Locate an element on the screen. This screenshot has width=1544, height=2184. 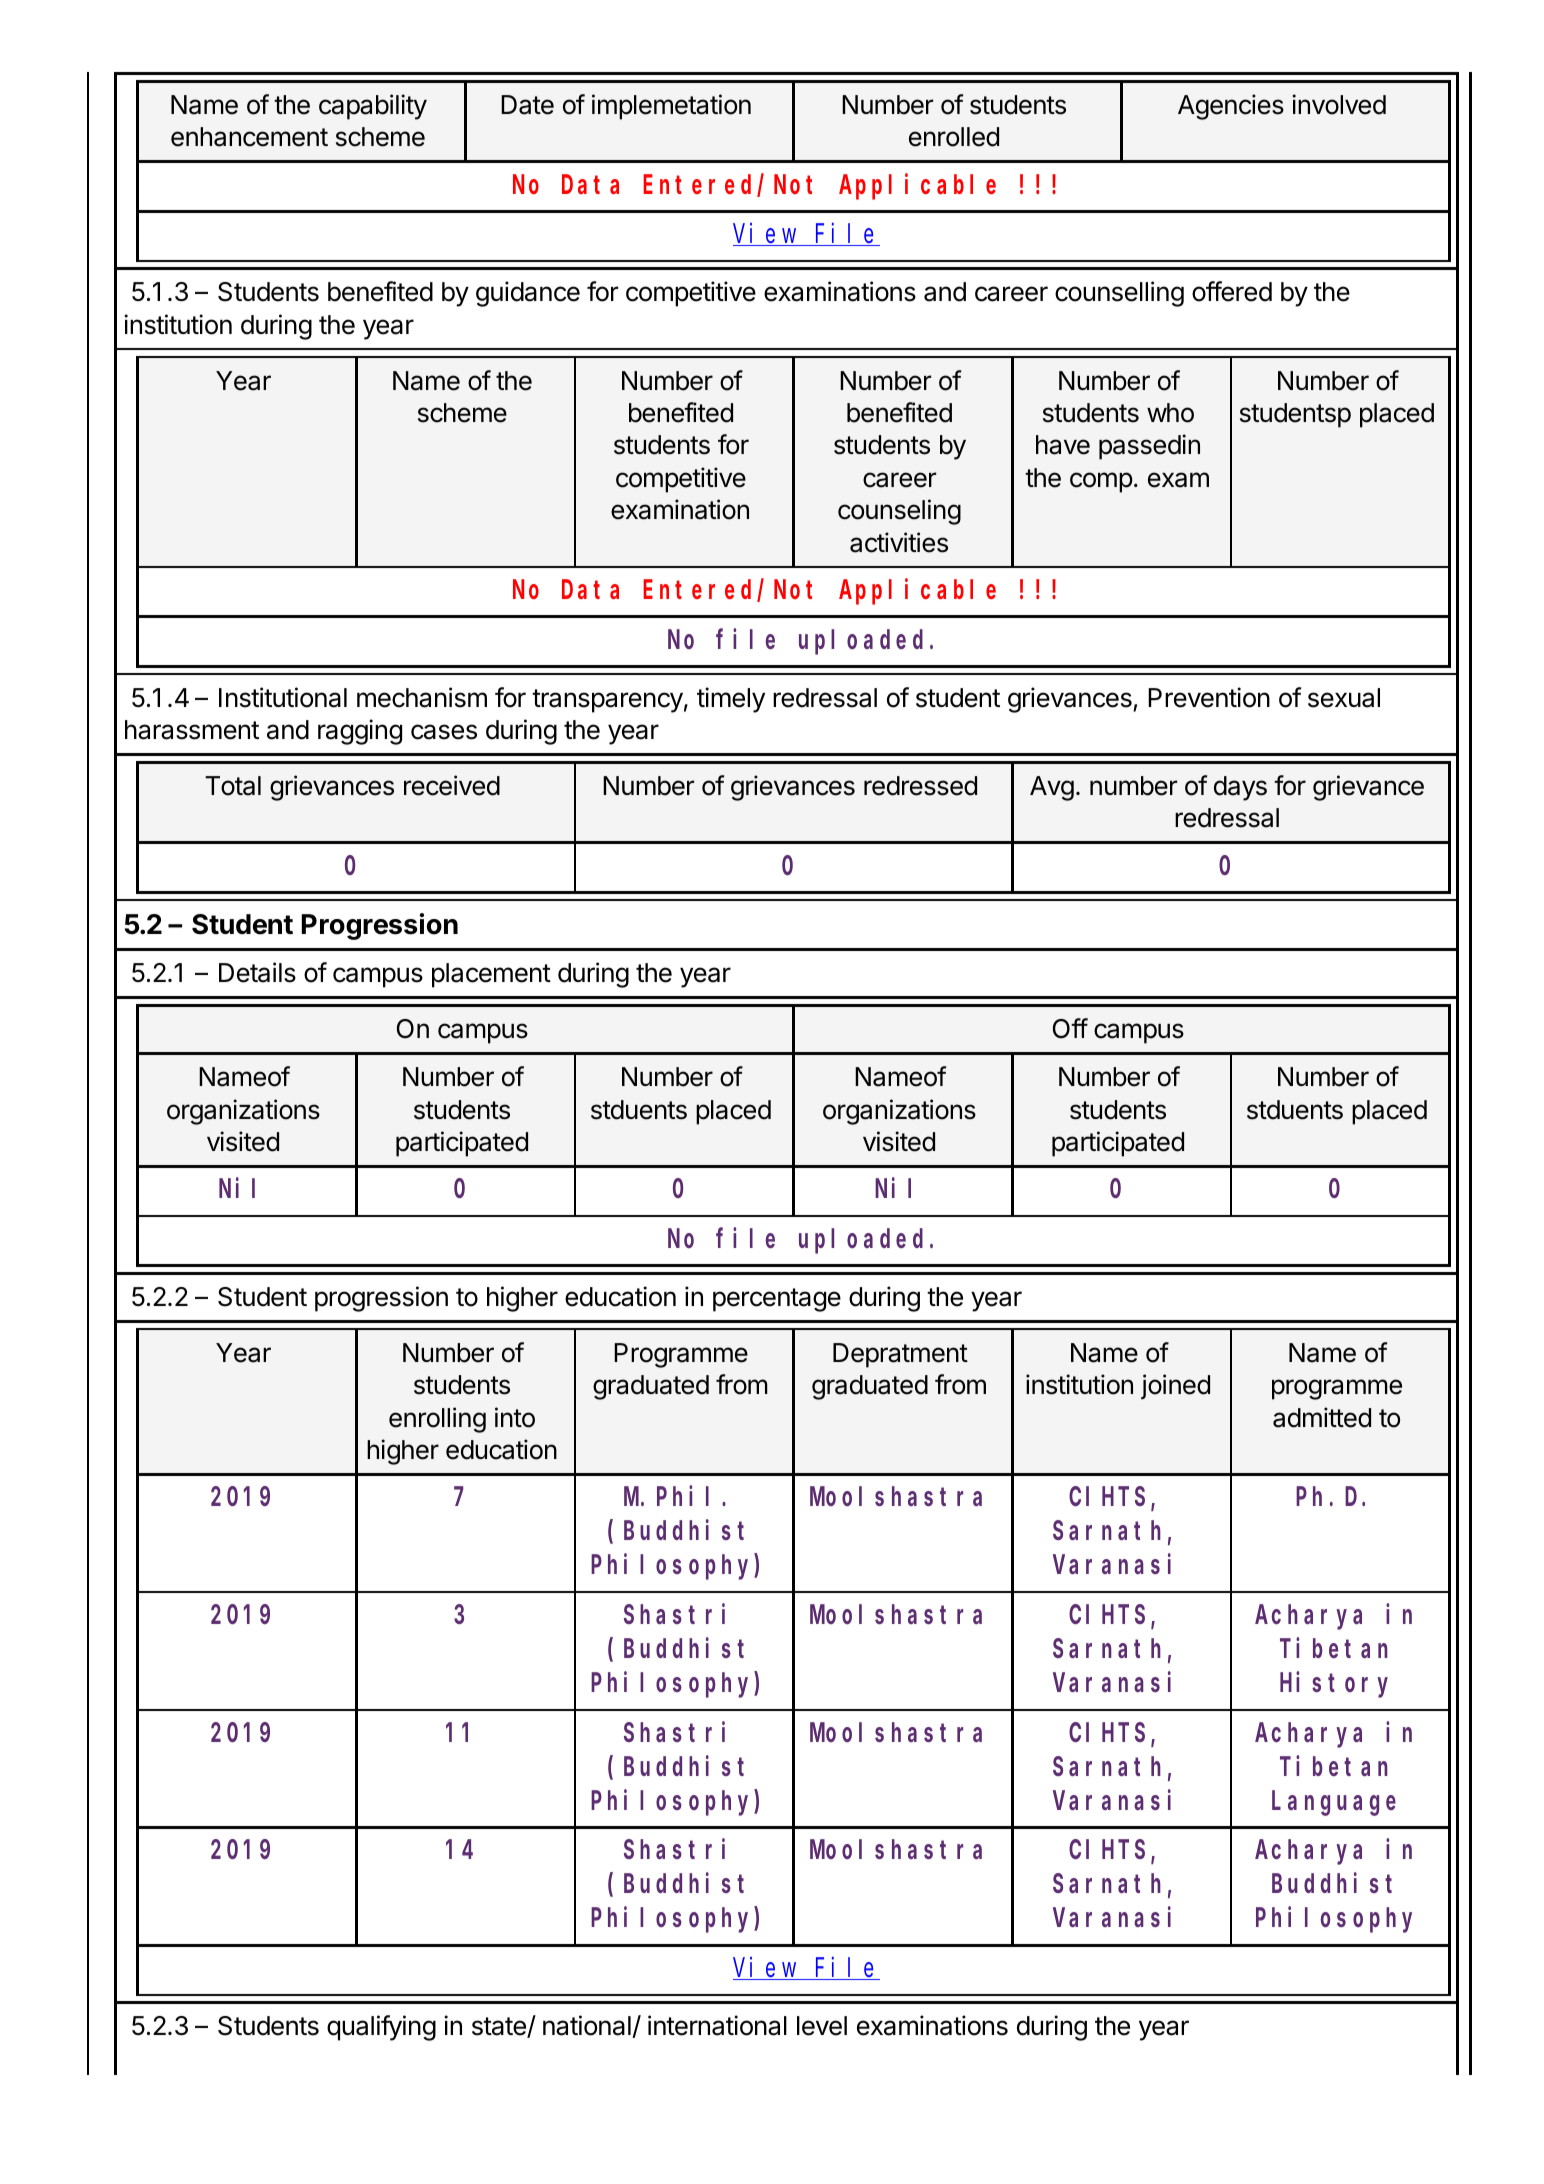
joined is located at coordinates (1175, 1387).
